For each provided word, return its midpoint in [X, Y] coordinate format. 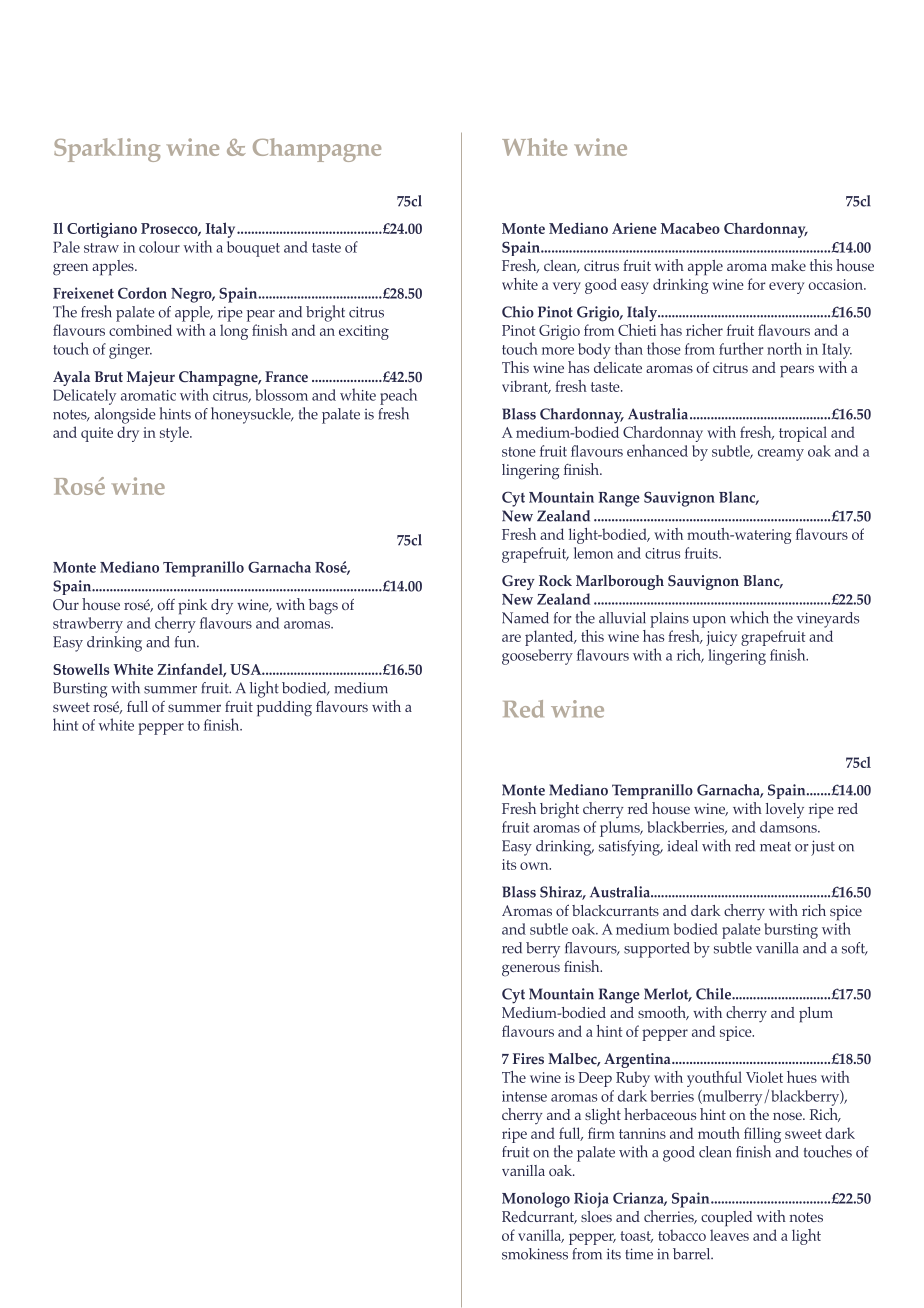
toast [636, 1237]
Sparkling [107, 150]
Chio [518, 312]
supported [657, 950]
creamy [781, 455]
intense [524, 1096]
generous [531, 970]
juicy [721, 638]
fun [186, 642]
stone [519, 452]
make [788, 265]
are [511, 638]
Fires [528, 1058]
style [175, 434]
